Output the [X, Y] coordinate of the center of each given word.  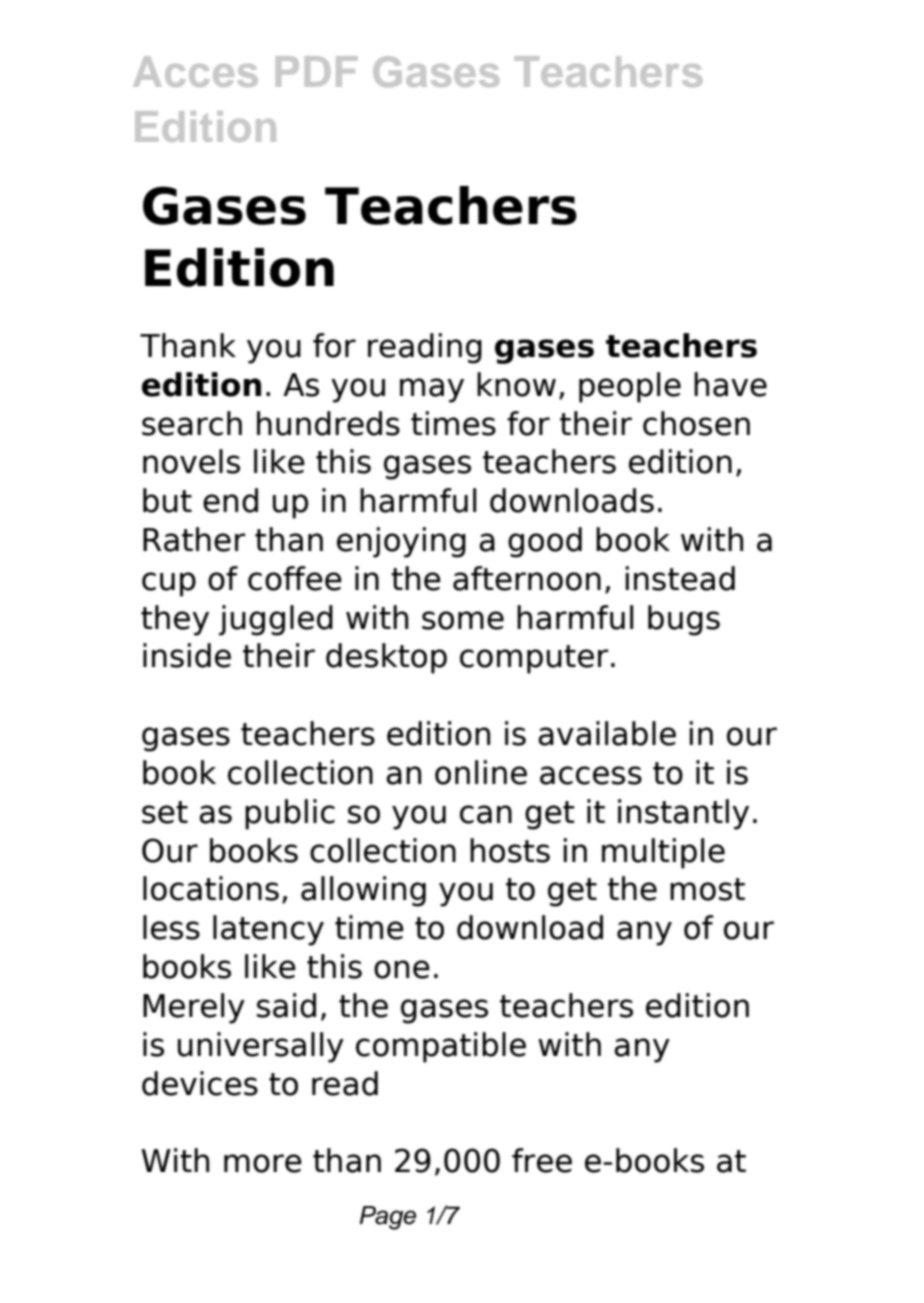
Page [387, 1218]
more [263, 1163]
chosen [696, 423]
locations [211, 888]
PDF [316, 71]
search [192, 423]
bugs [684, 620]
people [630, 387]
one [402, 969]
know [516, 384]
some [463, 620]
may [432, 390]
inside [187, 655]
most [707, 889]
